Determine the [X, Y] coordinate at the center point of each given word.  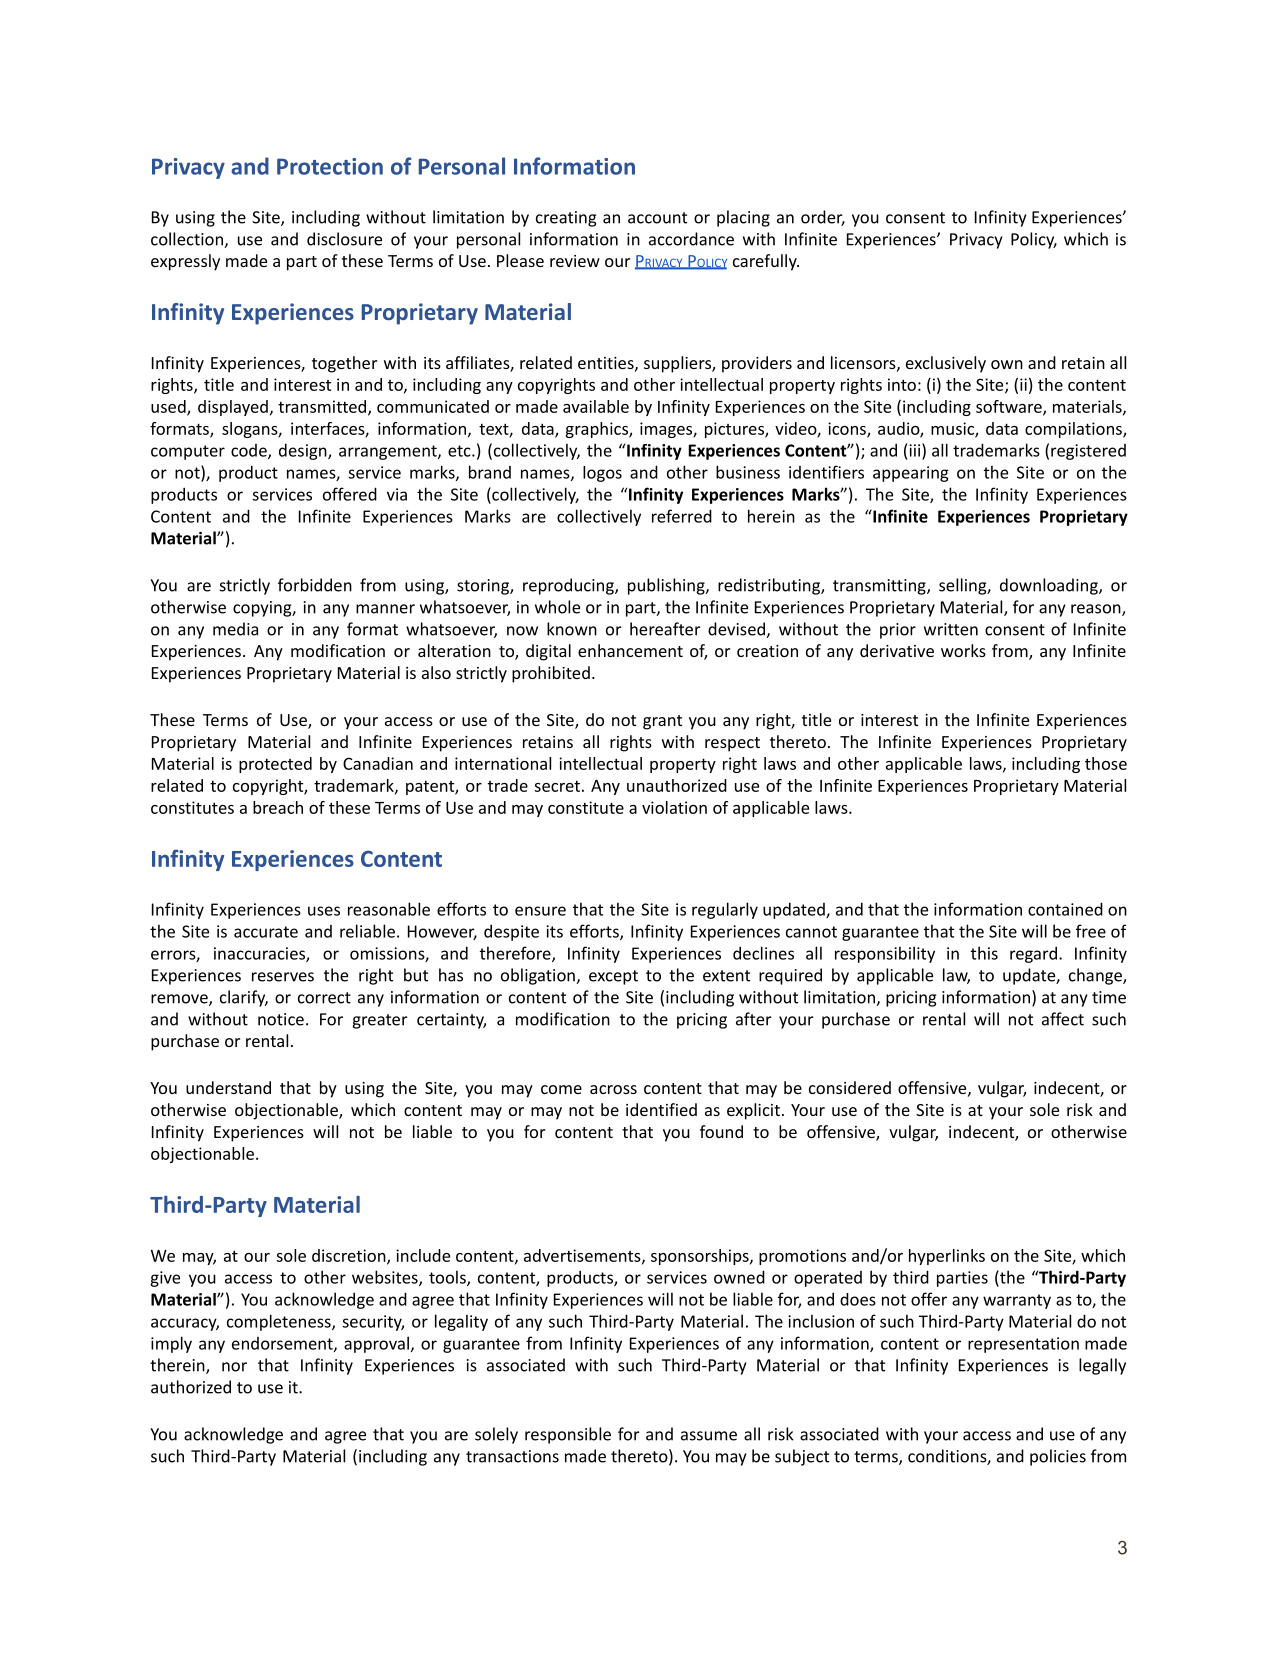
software [1010, 407]
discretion [350, 1256]
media [235, 629]
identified [661, 1109]
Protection [330, 166]
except [613, 977]
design [304, 451]
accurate [266, 932]
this [984, 953]
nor [234, 1367]
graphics [597, 430]
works [963, 650]
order [823, 218]
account [657, 218]
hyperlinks [947, 1257]
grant [662, 722]
